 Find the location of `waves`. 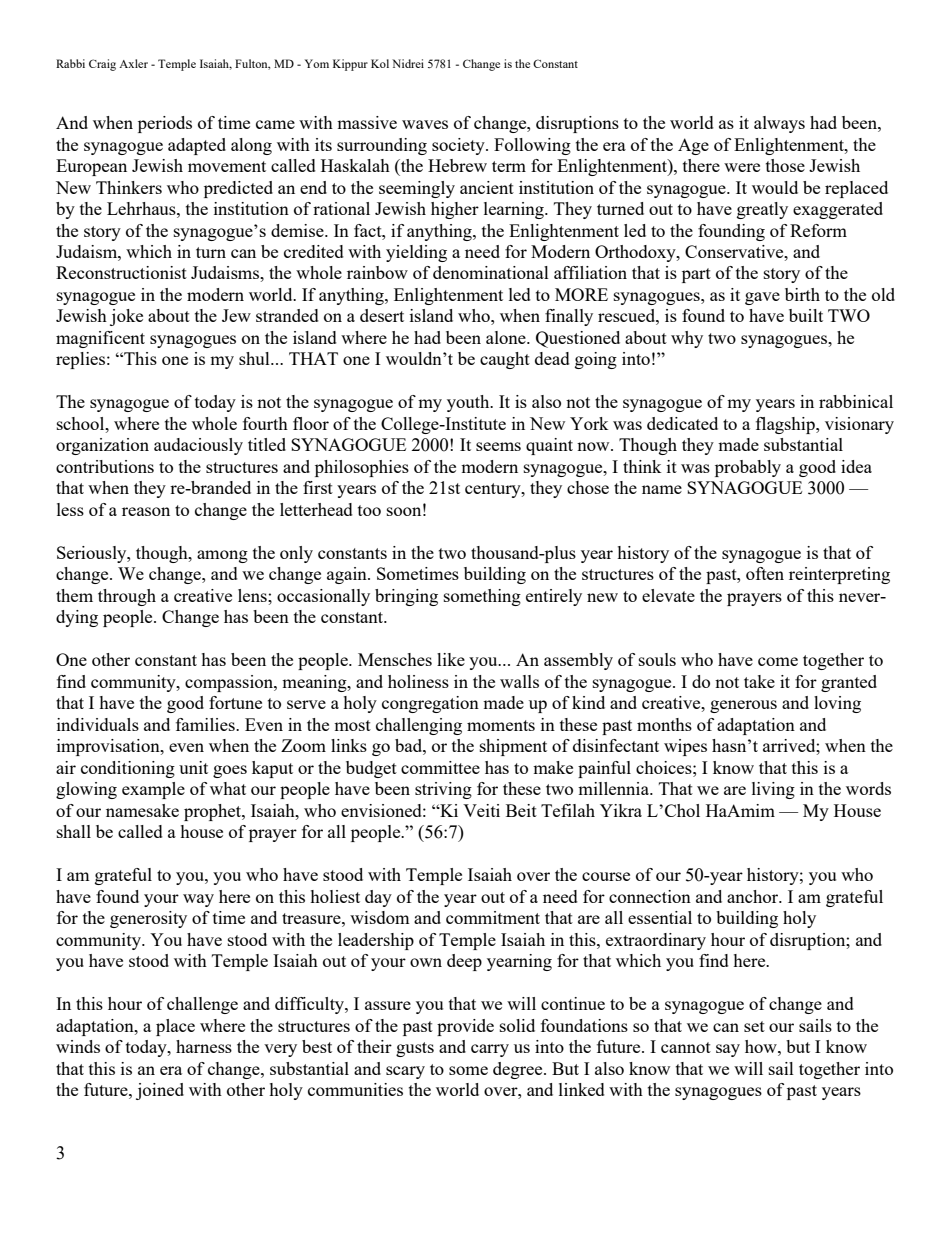

waves is located at coordinates (425, 124).
